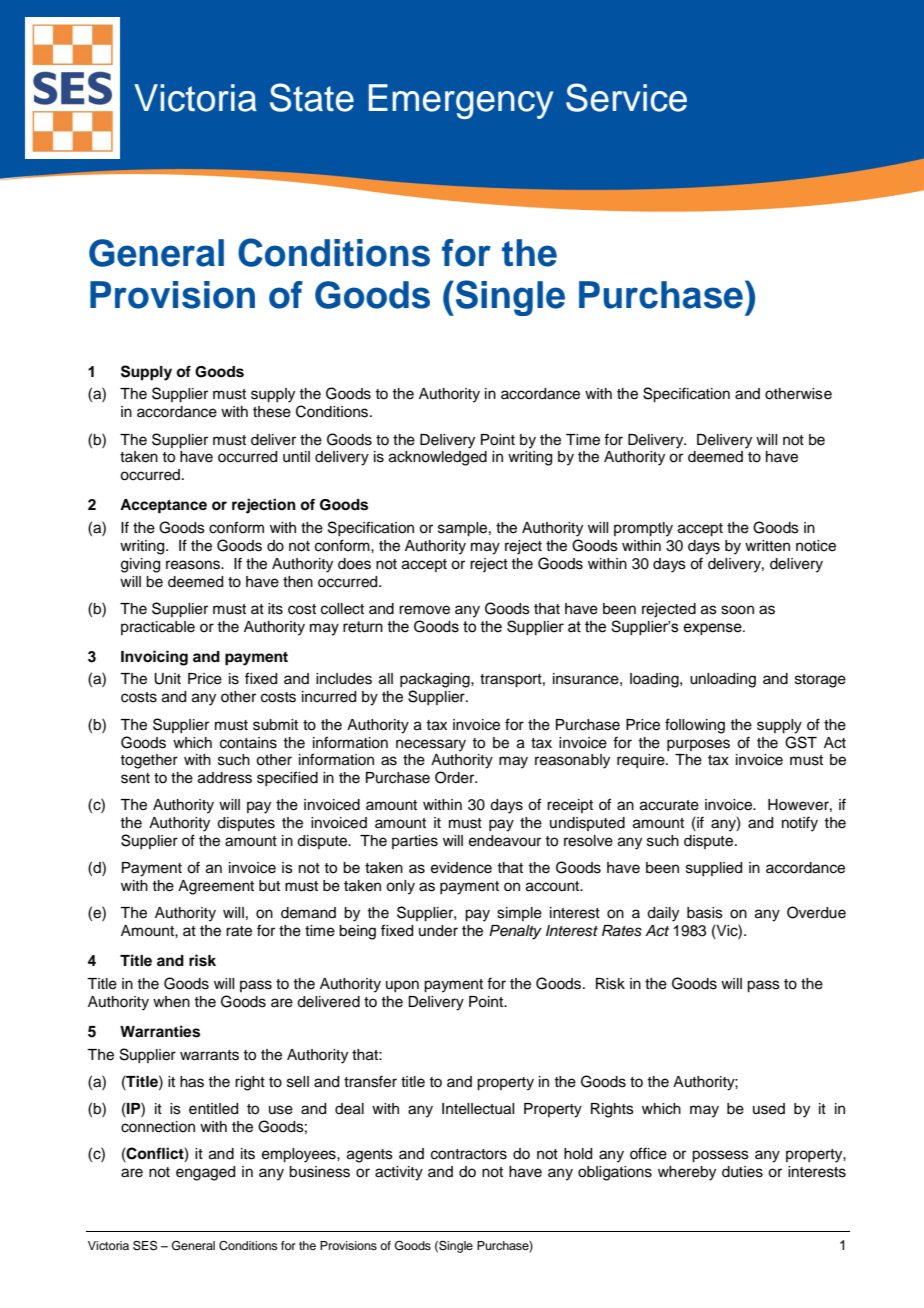 Image resolution: width=924 pixels, height=1308 pixels. Describe the element at coordinates (461, 101) in the document. I see `Emergency` at that location.
